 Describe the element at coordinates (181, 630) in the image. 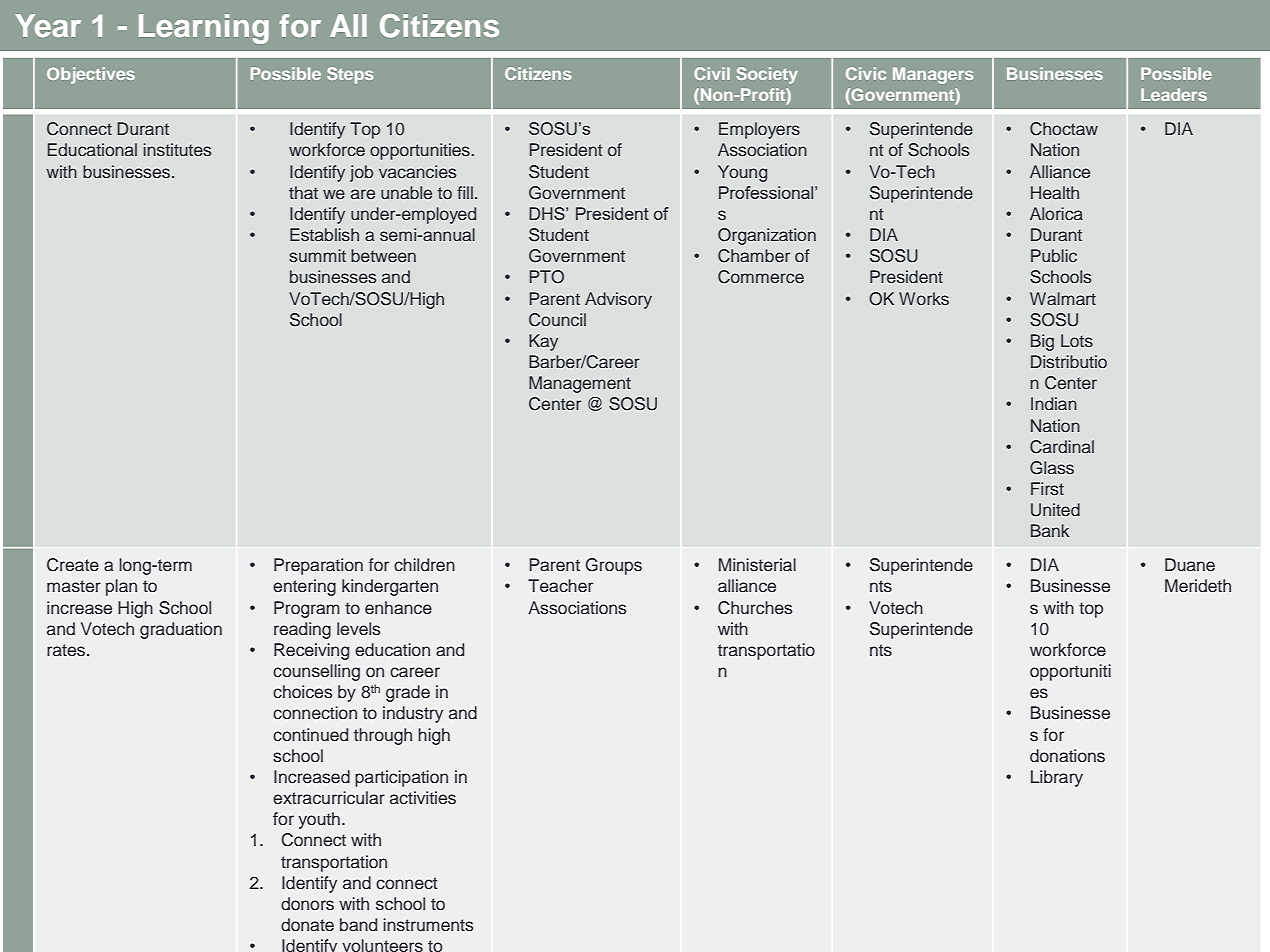

I see `graduation` at that location.
